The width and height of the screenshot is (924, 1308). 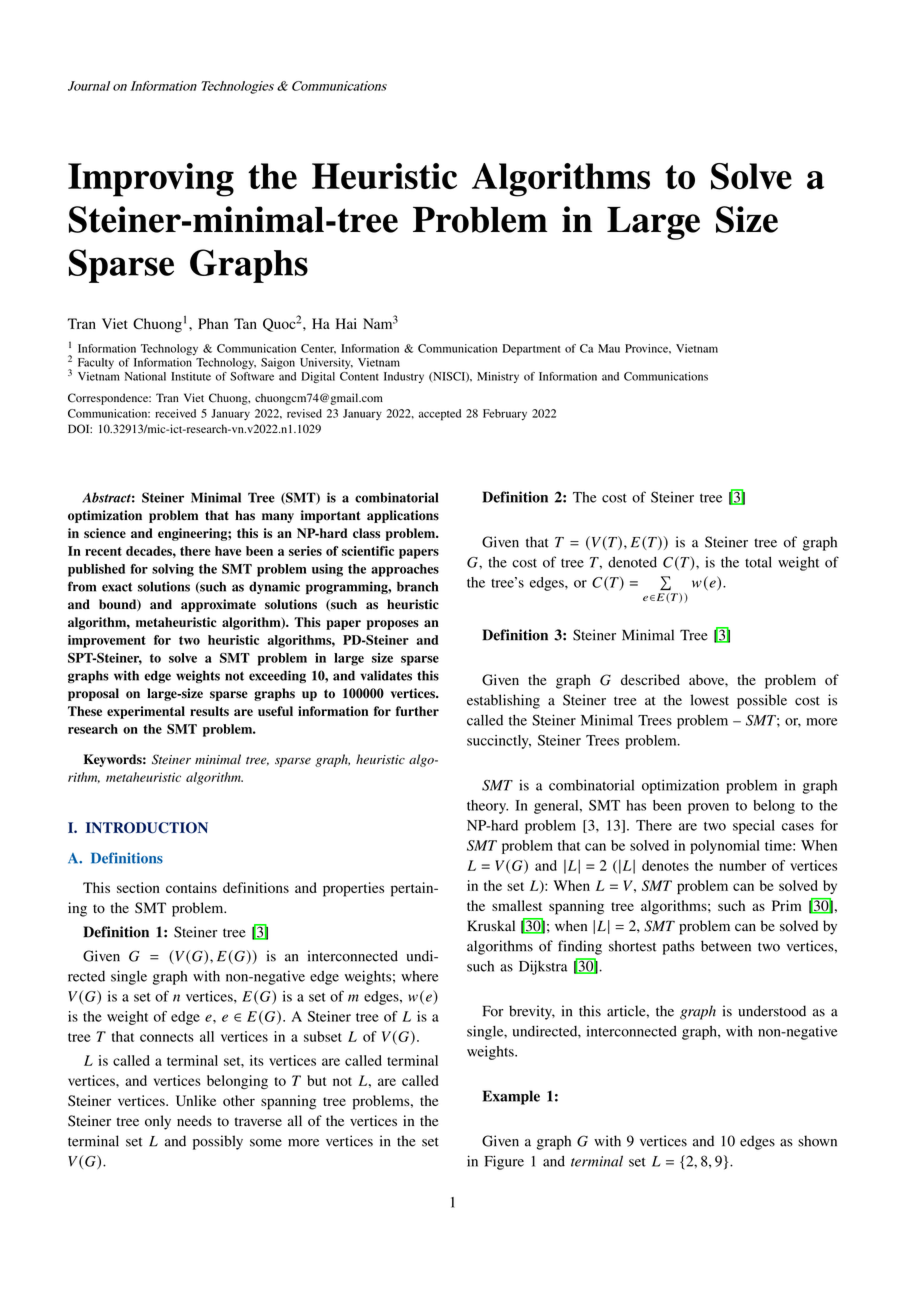 What do you see at coordinates (346, 323) in the screenshot?
I see `Hai` at bounding box center [346, 323].
